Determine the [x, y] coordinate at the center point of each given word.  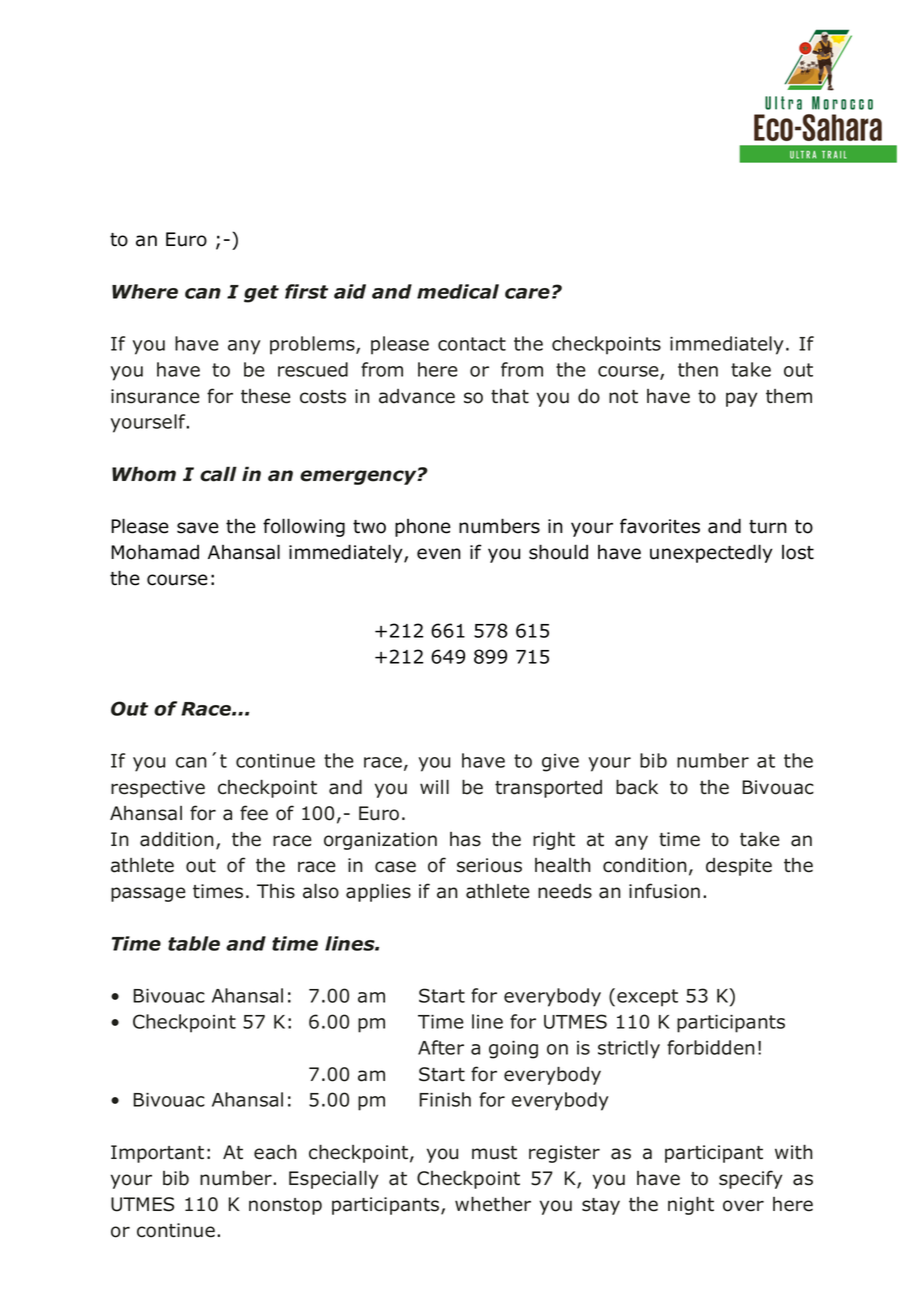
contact [472, 344]
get [261, 294]
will [434, 786]
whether [493, 1204]
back [637, 787]
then [698, 369]
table [194, 943]
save [198, 528]
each [275, 1152]
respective [158, 789]
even [439, 554]
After [441, 1047]
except [647, 998]
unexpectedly [711, 553]
